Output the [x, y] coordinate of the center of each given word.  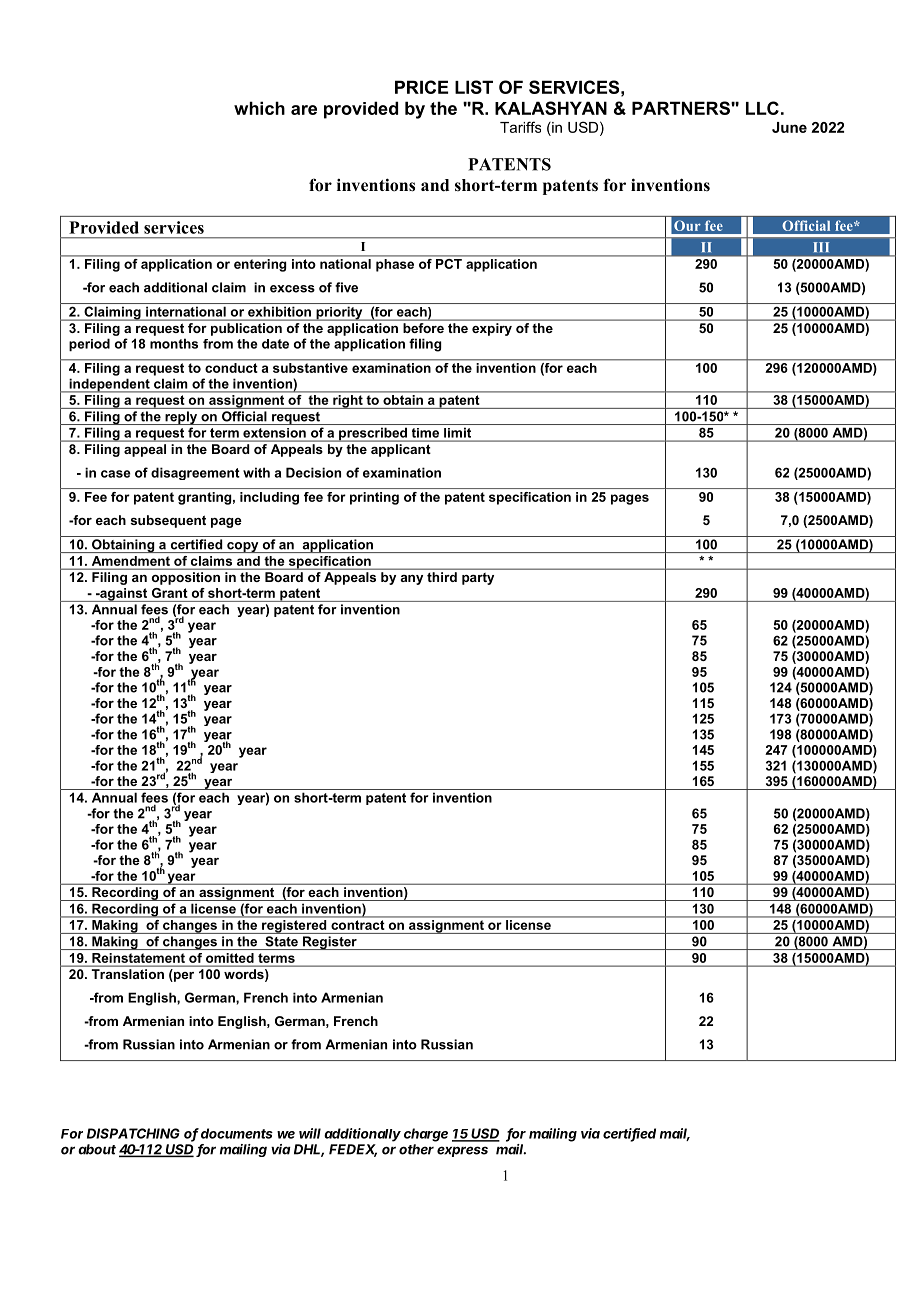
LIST [474, 87]
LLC [762, 108]
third [442, 577]
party [478, 579]
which [259, 108]
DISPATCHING [133, 1133]
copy [243, 547]
